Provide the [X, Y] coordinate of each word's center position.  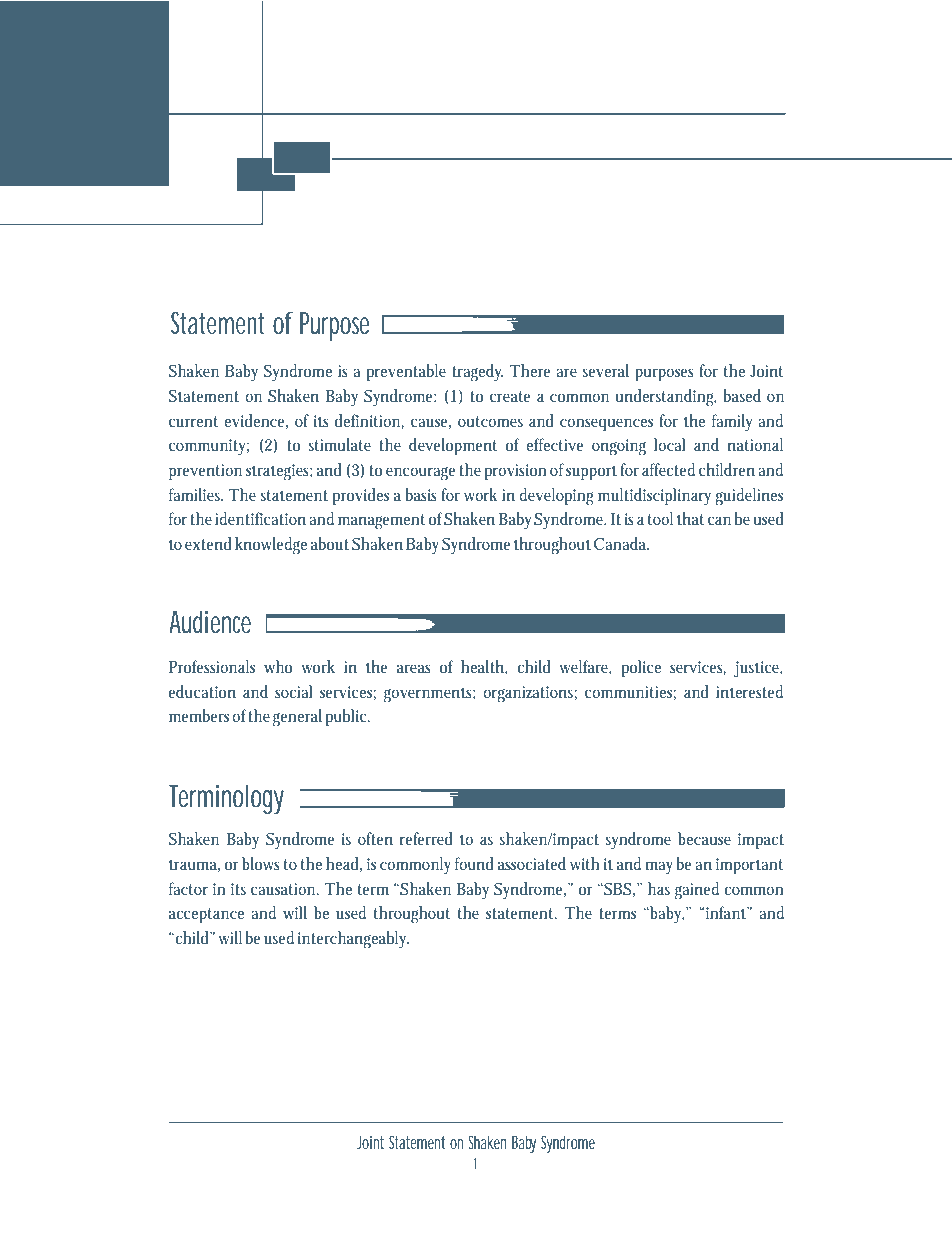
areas [414, 668]
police [641, 668]
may [659, 868]
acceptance [206, 915]
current [193, 421]
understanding [665, 398]
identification [260, 518]
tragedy [477, 373]
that [690, 518]
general [297, 718]
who [278, 666]
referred [426, 838]
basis [421, 494]
